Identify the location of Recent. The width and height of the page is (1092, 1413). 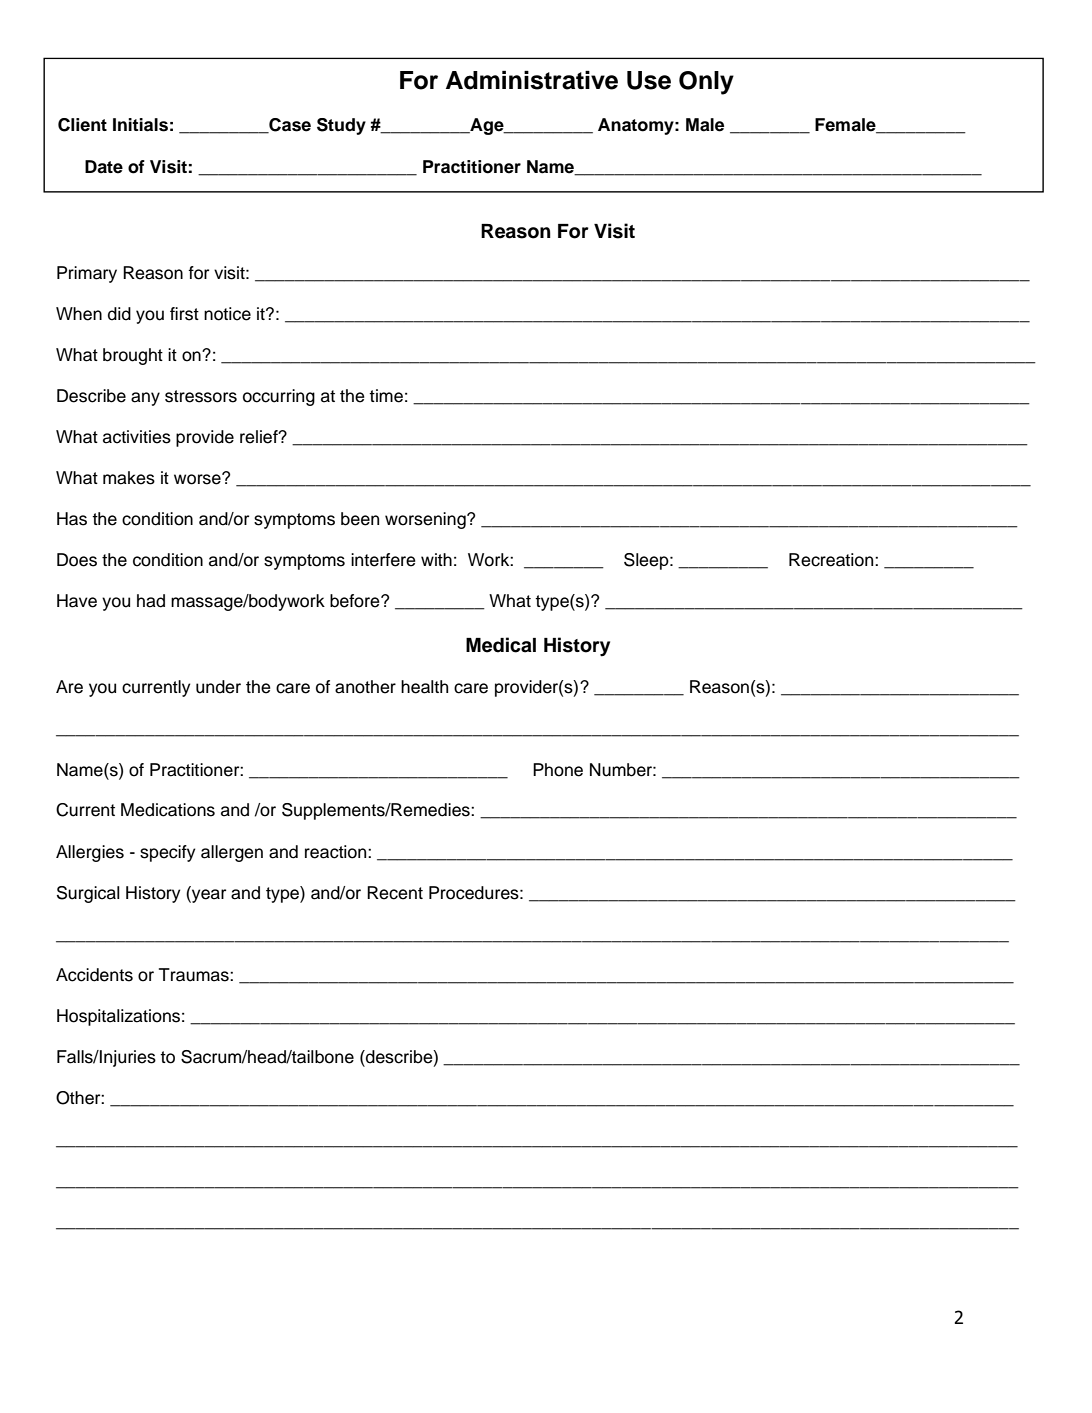
(395, 893).
